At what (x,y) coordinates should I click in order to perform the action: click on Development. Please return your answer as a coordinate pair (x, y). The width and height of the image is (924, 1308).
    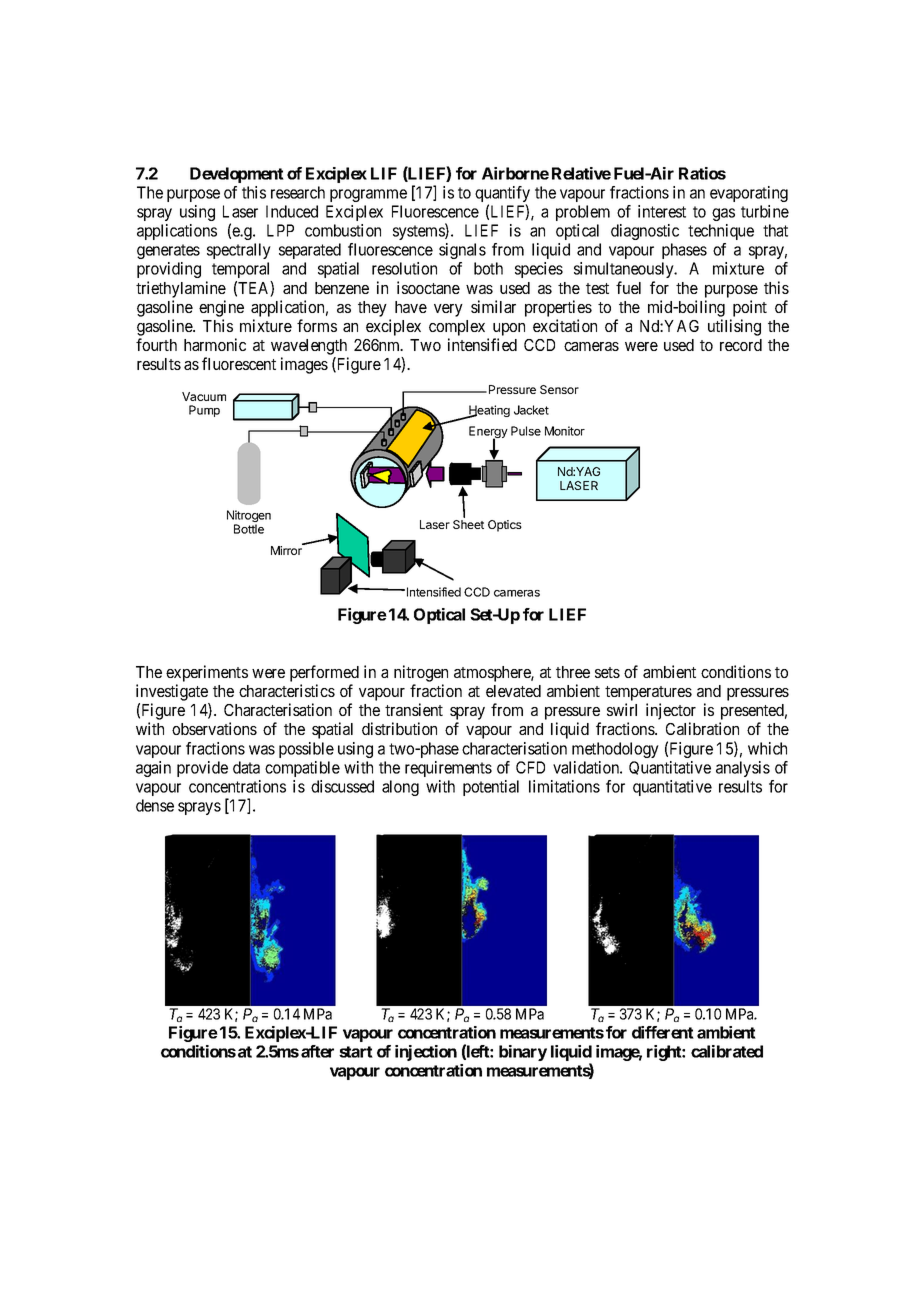
    Looking at the image, I should click on (237, 175).
